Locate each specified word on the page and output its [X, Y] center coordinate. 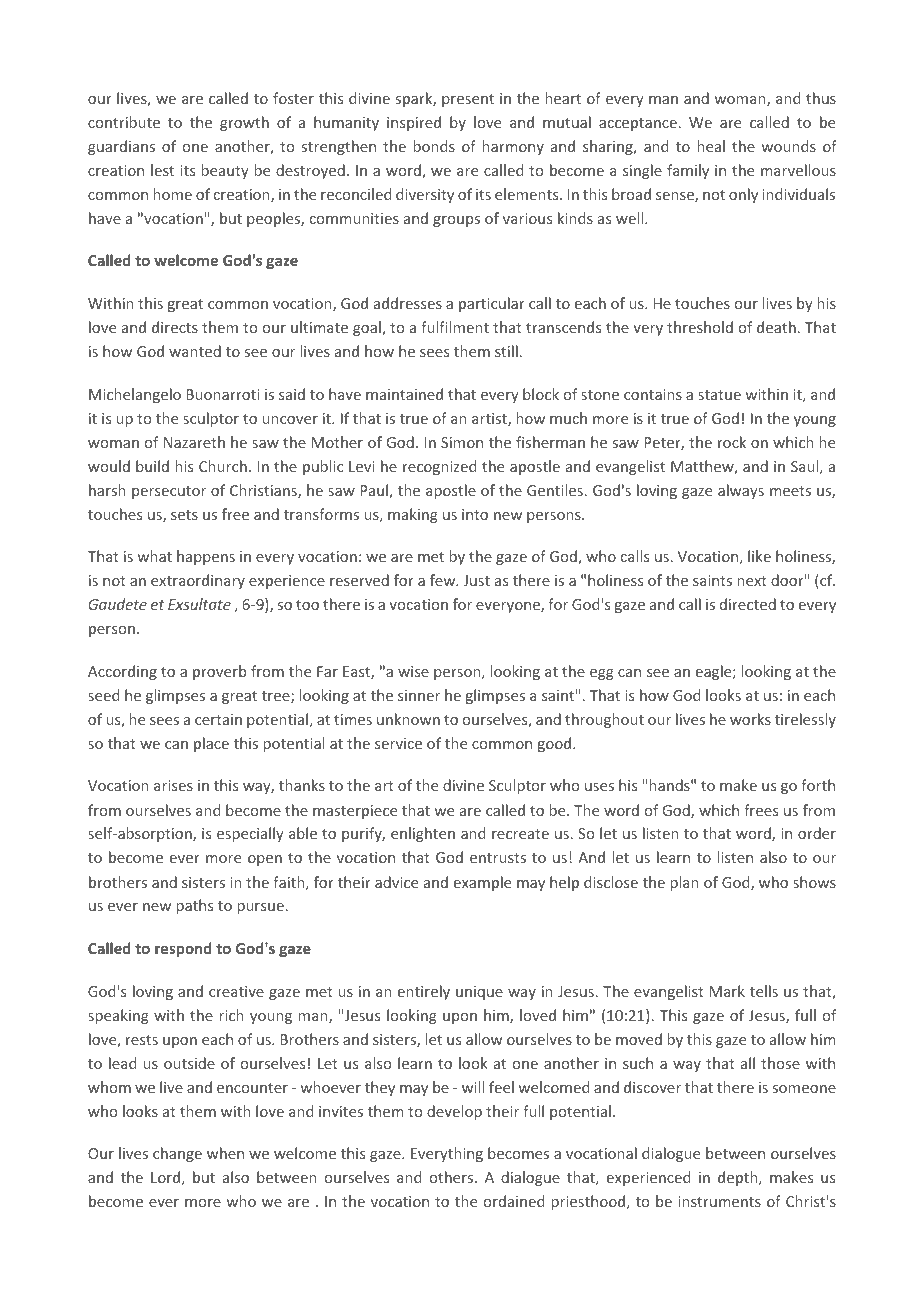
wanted [195, 351]
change [177, 1154]
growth [244, 123]
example [482, 883]
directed [748, 604]
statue [719, 395]
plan [685, 883]
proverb [219, 672]
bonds [434, 146]
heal [711, 146]
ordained [514, 1201]
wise [413, 671]
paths [195, 906]
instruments [719, 1201]
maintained [404, 394]
